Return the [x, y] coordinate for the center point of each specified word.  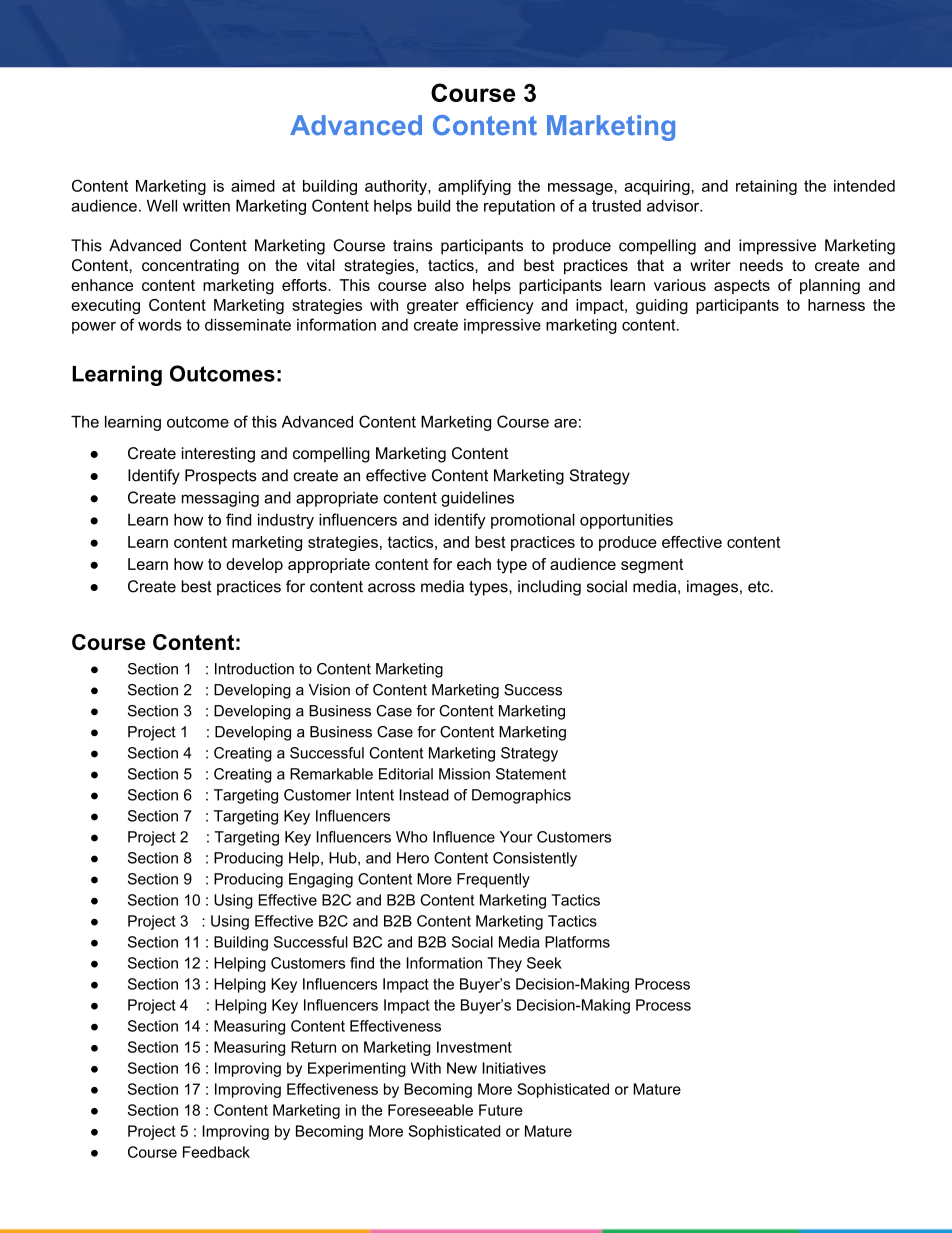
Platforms [577, 942]
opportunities [626, 521]
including [549, 588]
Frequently [493, 880]
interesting [218, 455]
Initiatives [514, 1068]
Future [501, 1110]
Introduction [254, 669]
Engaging [321, 880]
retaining [766, 187]
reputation [519, 207]
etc [760, 587]
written [206, 206]
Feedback [216, 1152]
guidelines [477, 499]
